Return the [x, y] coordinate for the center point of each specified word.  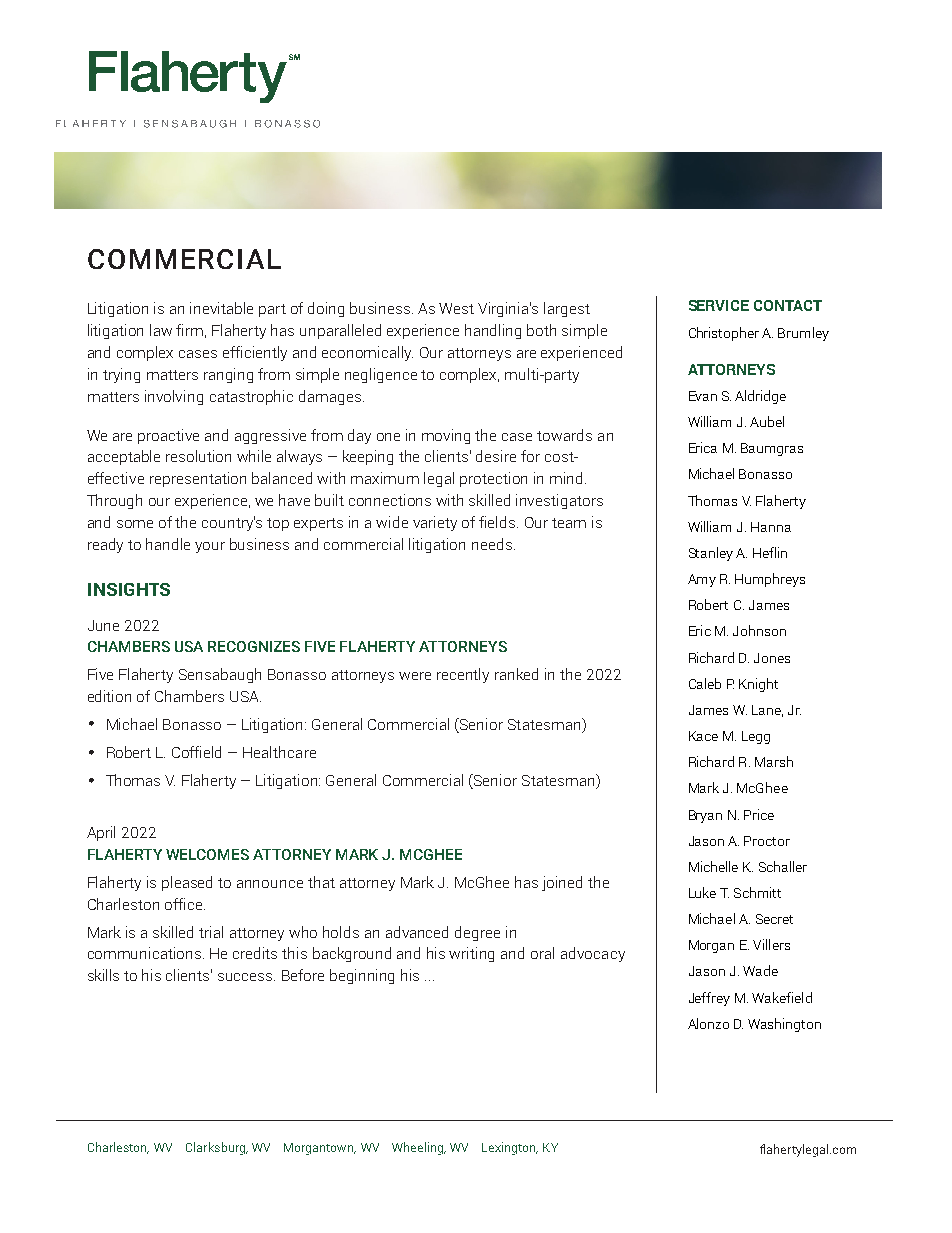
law [161, 330]
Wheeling [419, 1148]
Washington [784, 1025]
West [456, 308]
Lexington [510, 1148]
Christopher [724, 334]
